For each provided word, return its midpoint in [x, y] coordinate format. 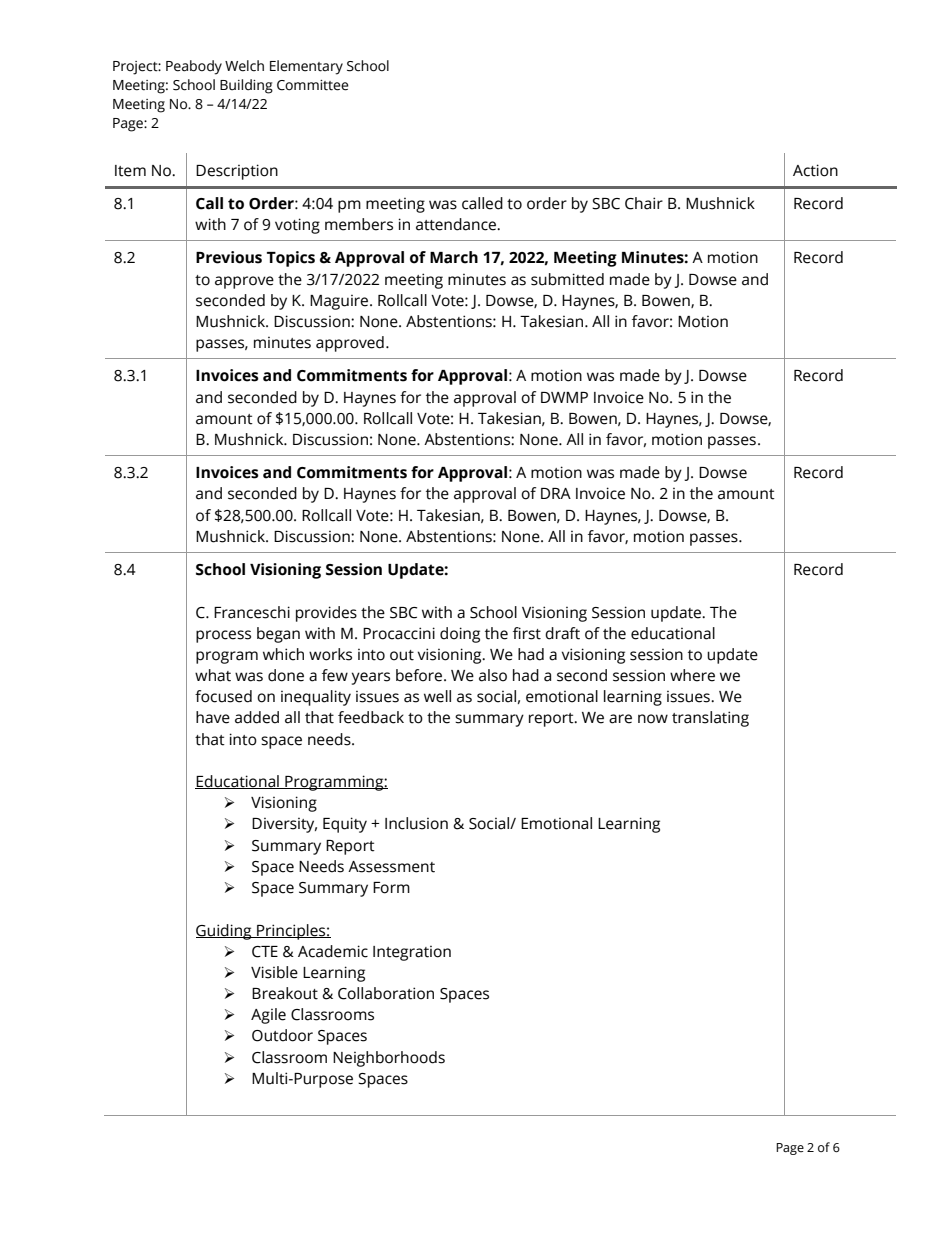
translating [710, 719]
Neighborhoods [389, 1059]
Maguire [340, 302]
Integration [412, 953]
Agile [268, 1016]
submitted [567, 279]
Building [246, 86]
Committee [313, 85]
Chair [644, 203]
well [437, 696]
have [213, 717]
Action [815, 170]
